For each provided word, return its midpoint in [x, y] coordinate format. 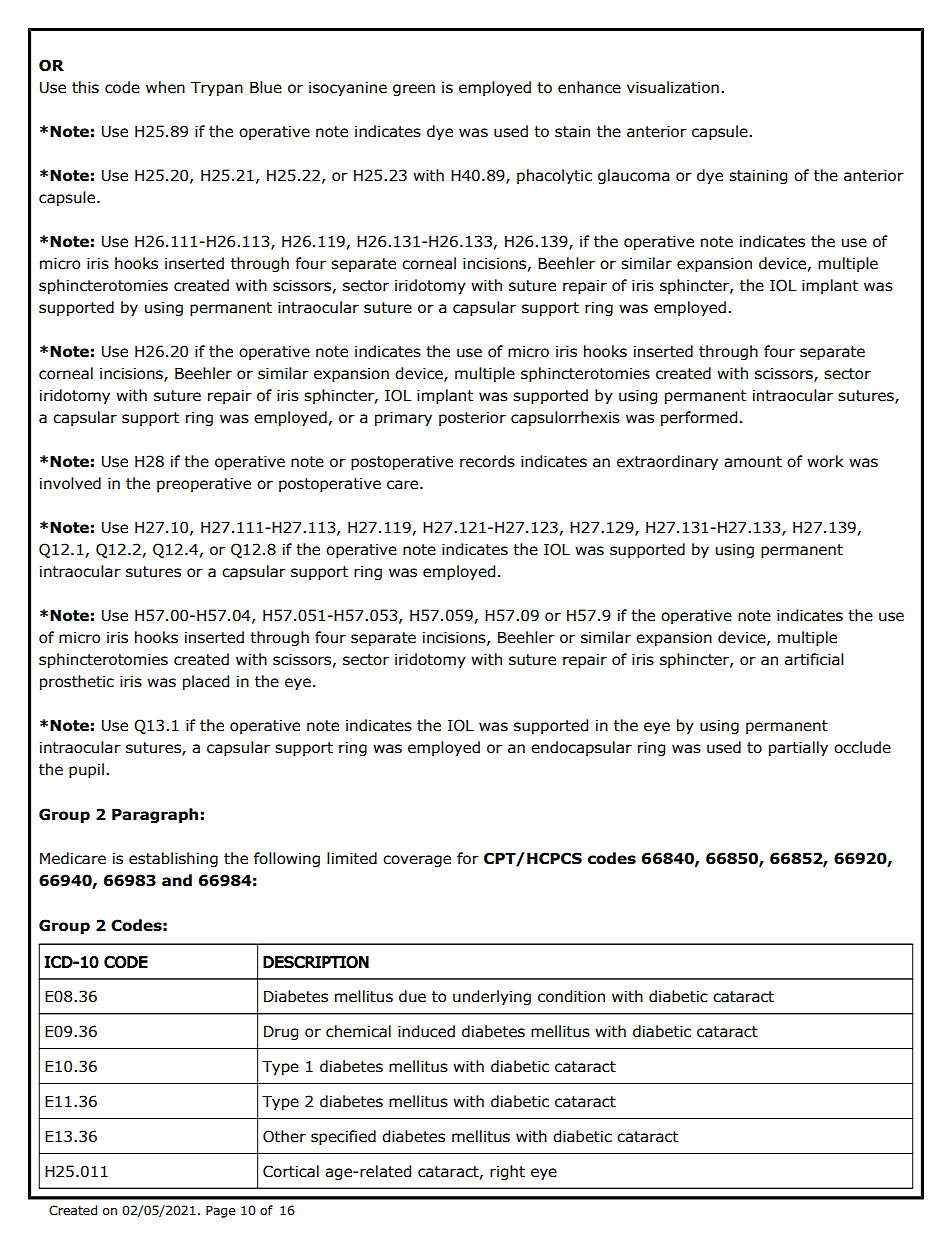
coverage [417, 861]
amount [753, 462]
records [487, 461]
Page [221, 1212]
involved [70, 483]
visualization [673, 87]
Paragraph [155, 815]
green [414, 90]
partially [798, 748]
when [165, 87]
